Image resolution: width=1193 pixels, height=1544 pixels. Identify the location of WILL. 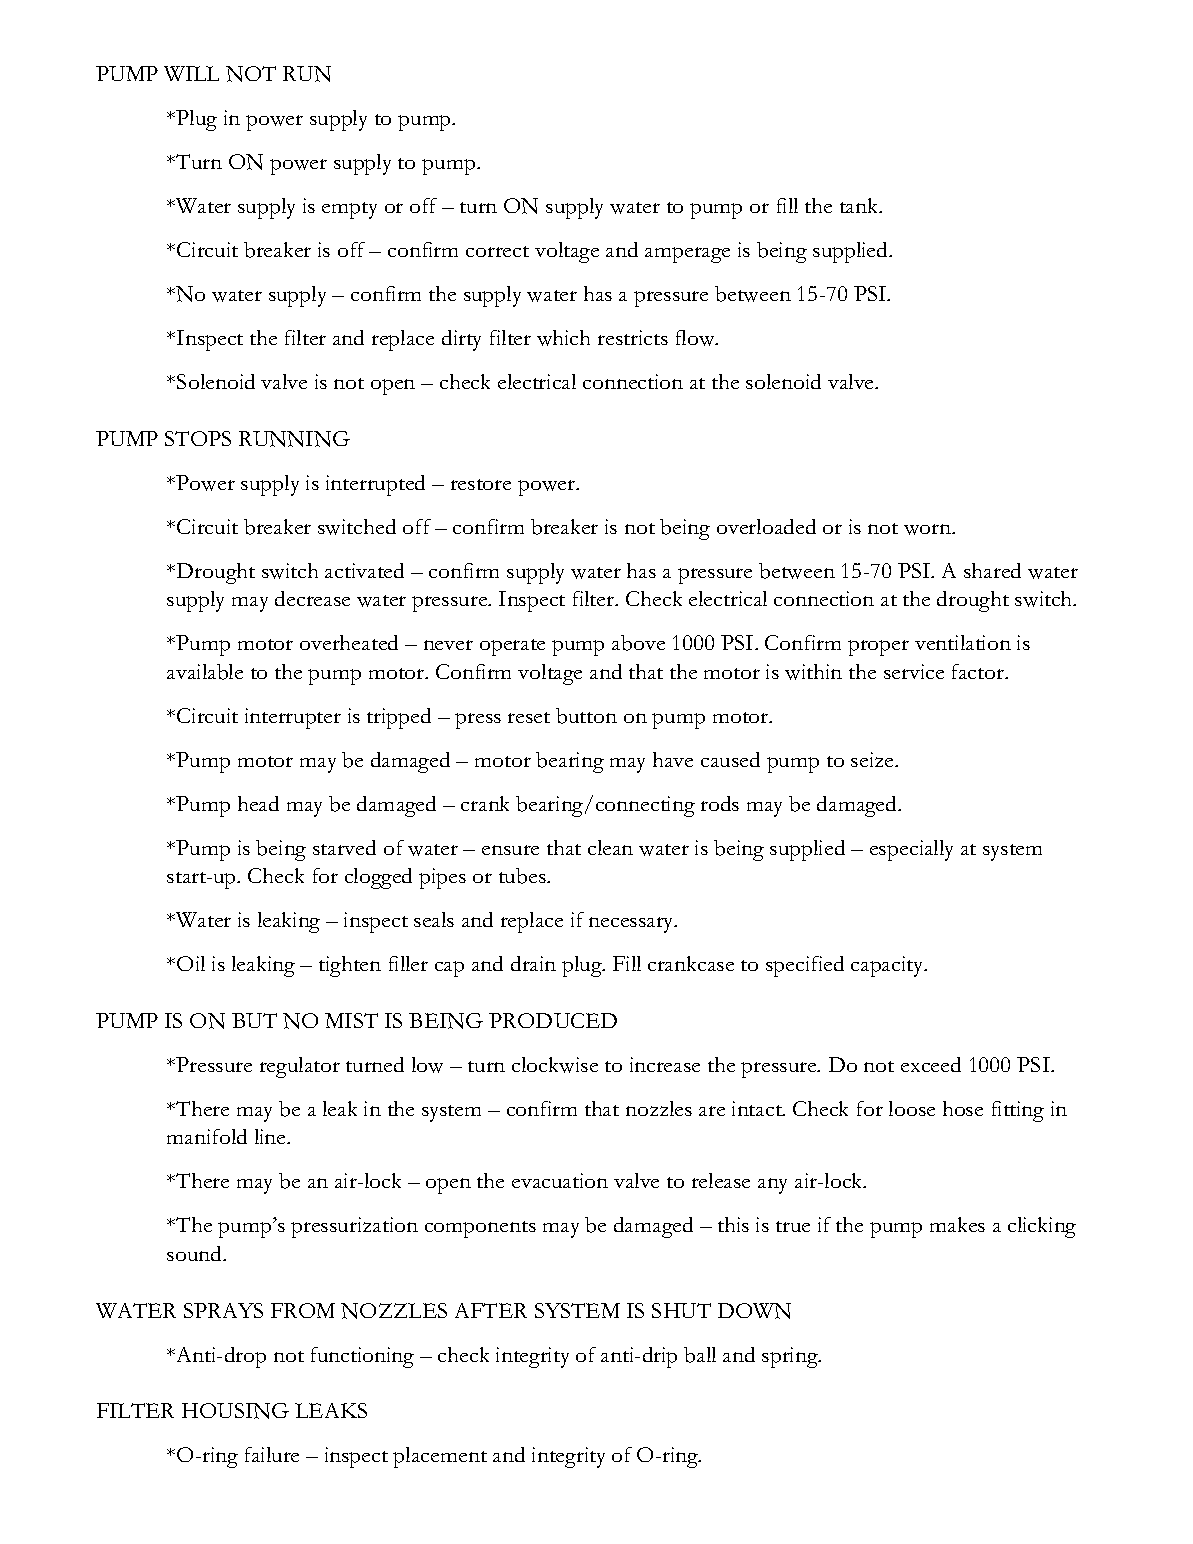
(191, 73).
